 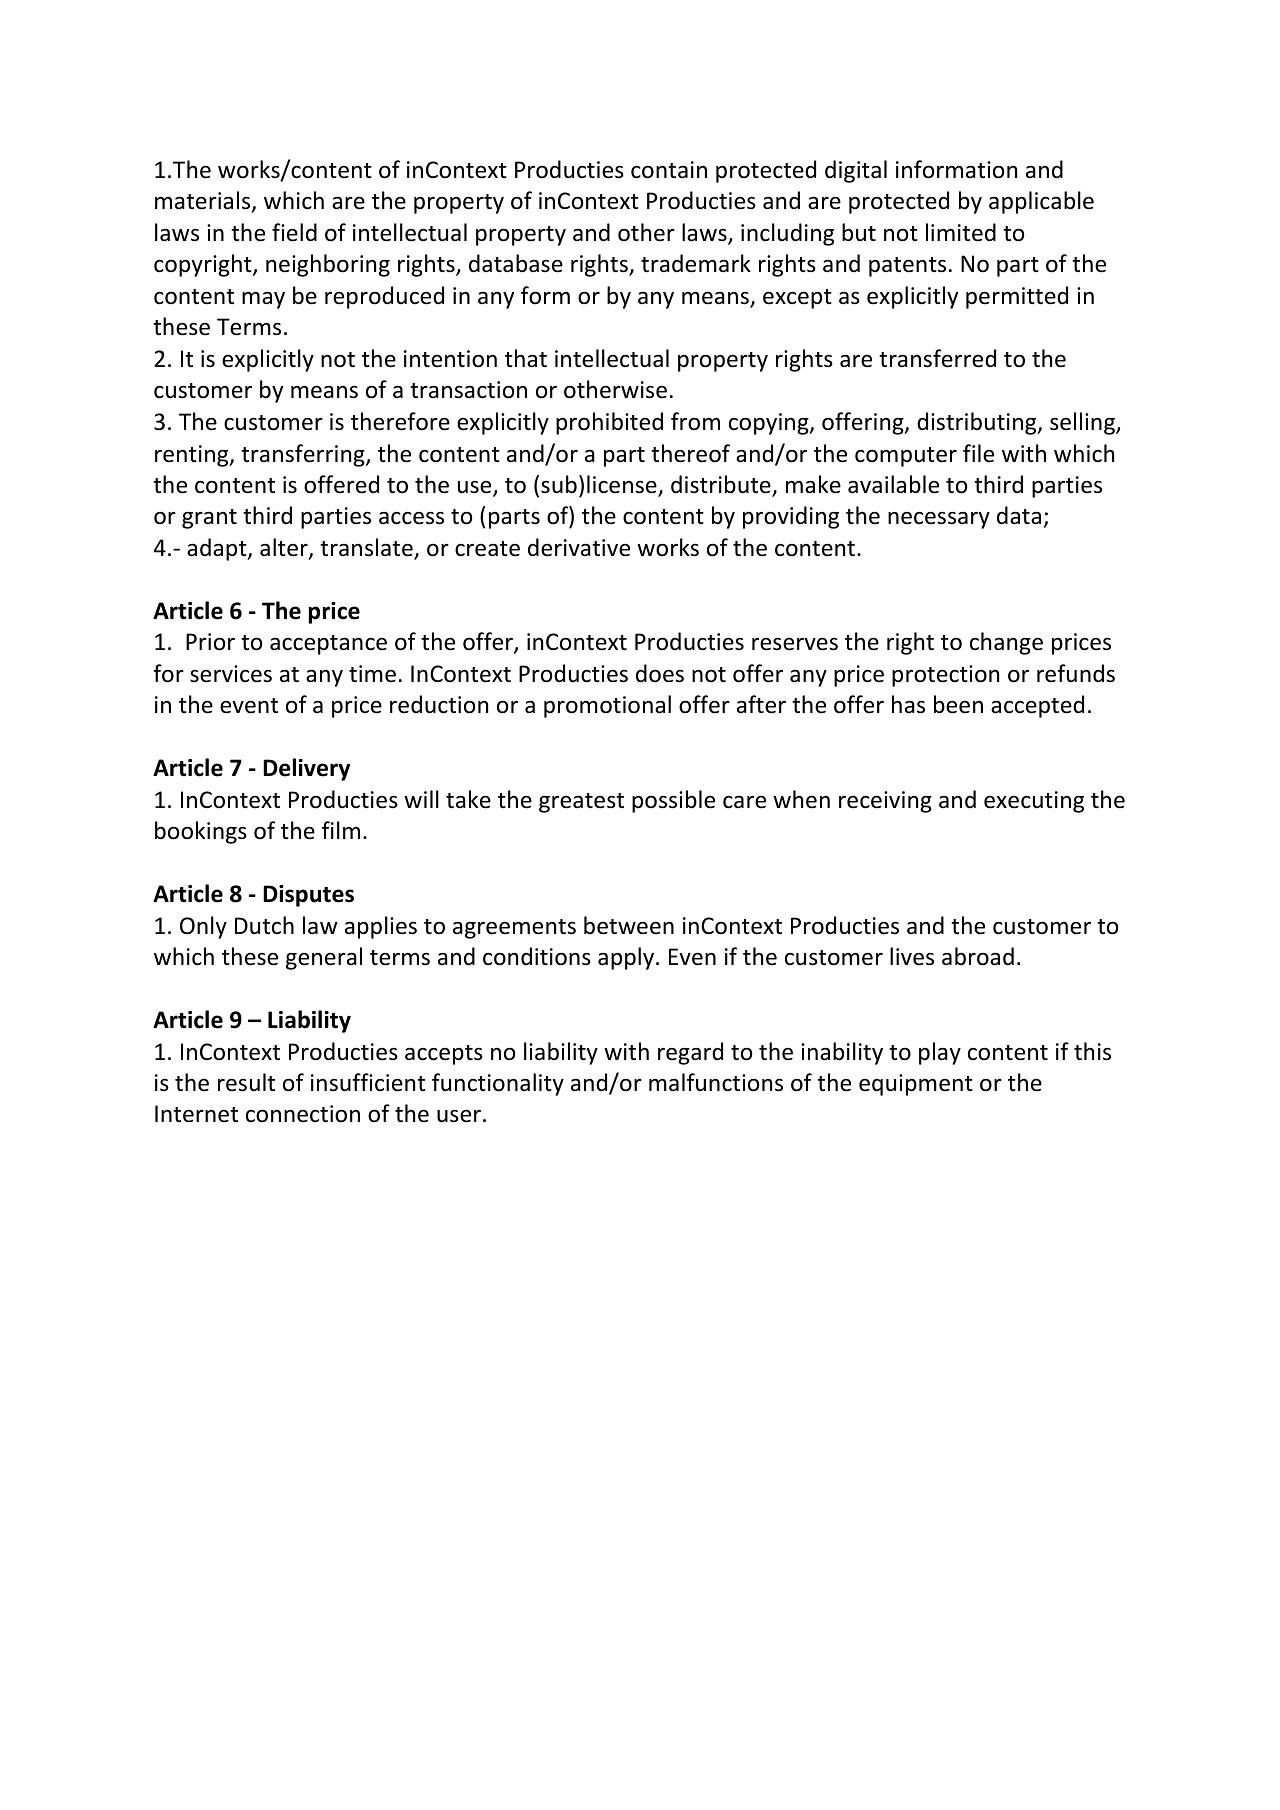 What do you see at coordinates (294, 232) in the page?
I see `field` at bounding box center [294, 232].
